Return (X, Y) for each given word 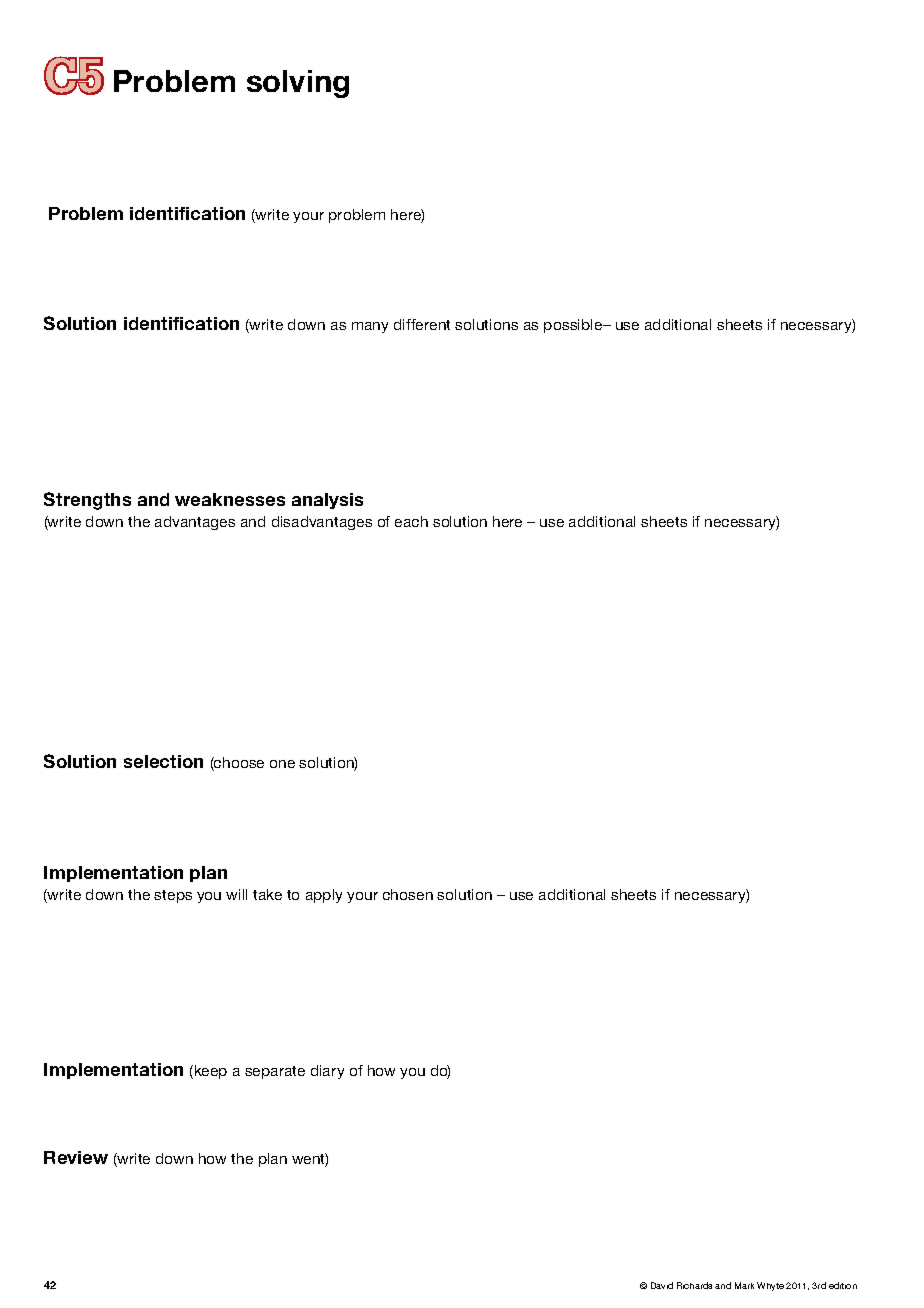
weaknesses (230, 499)
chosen (408, 894)
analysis (327, 501)
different (422, 324)
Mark (744, 1285)
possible (574, 326)
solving (298, 84)
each (411, 521)
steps (173, 896)
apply (324, 896)
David (662, 1285)
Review (76, 1157)
